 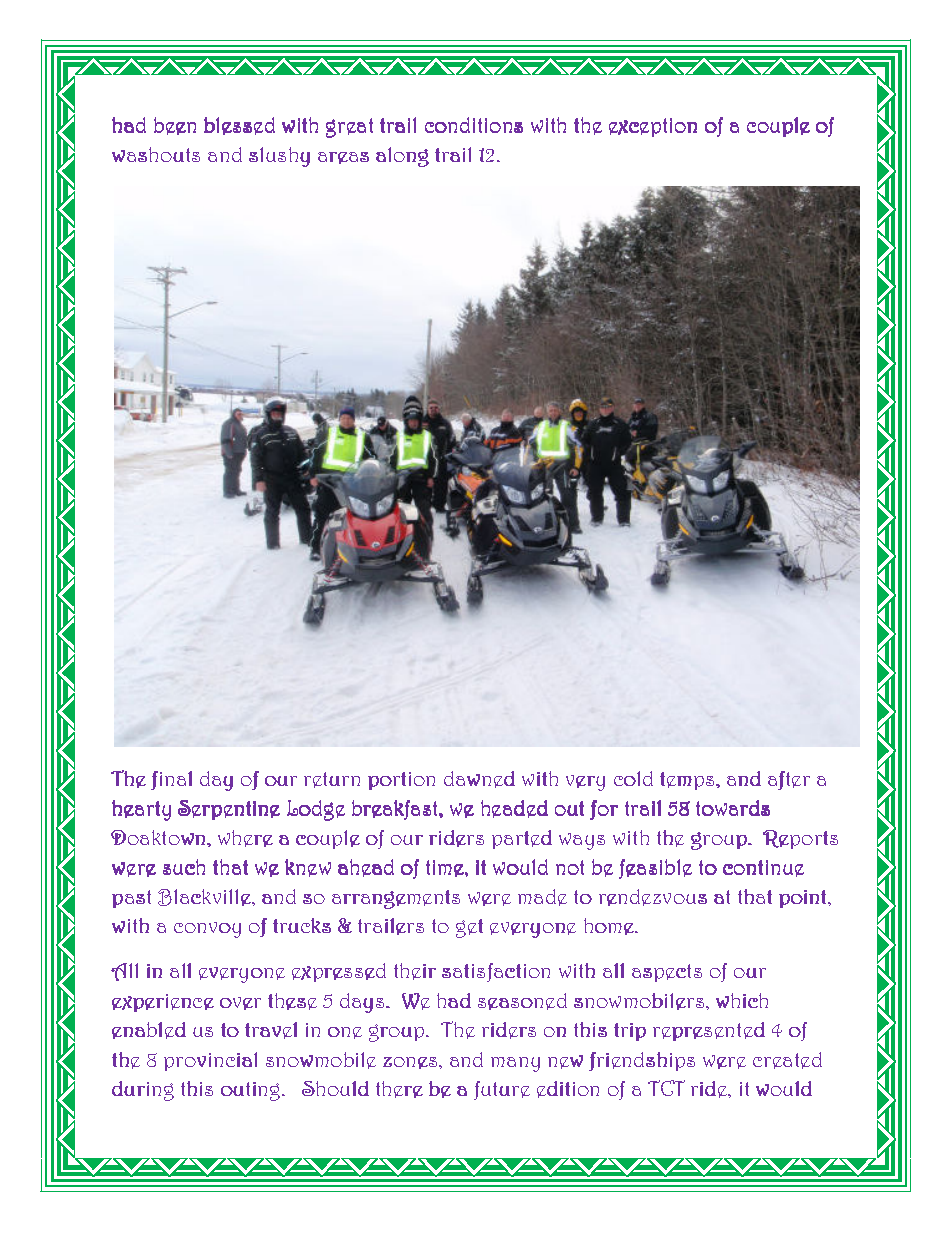 I want to click on represented, so click(x=709, y=1031).
